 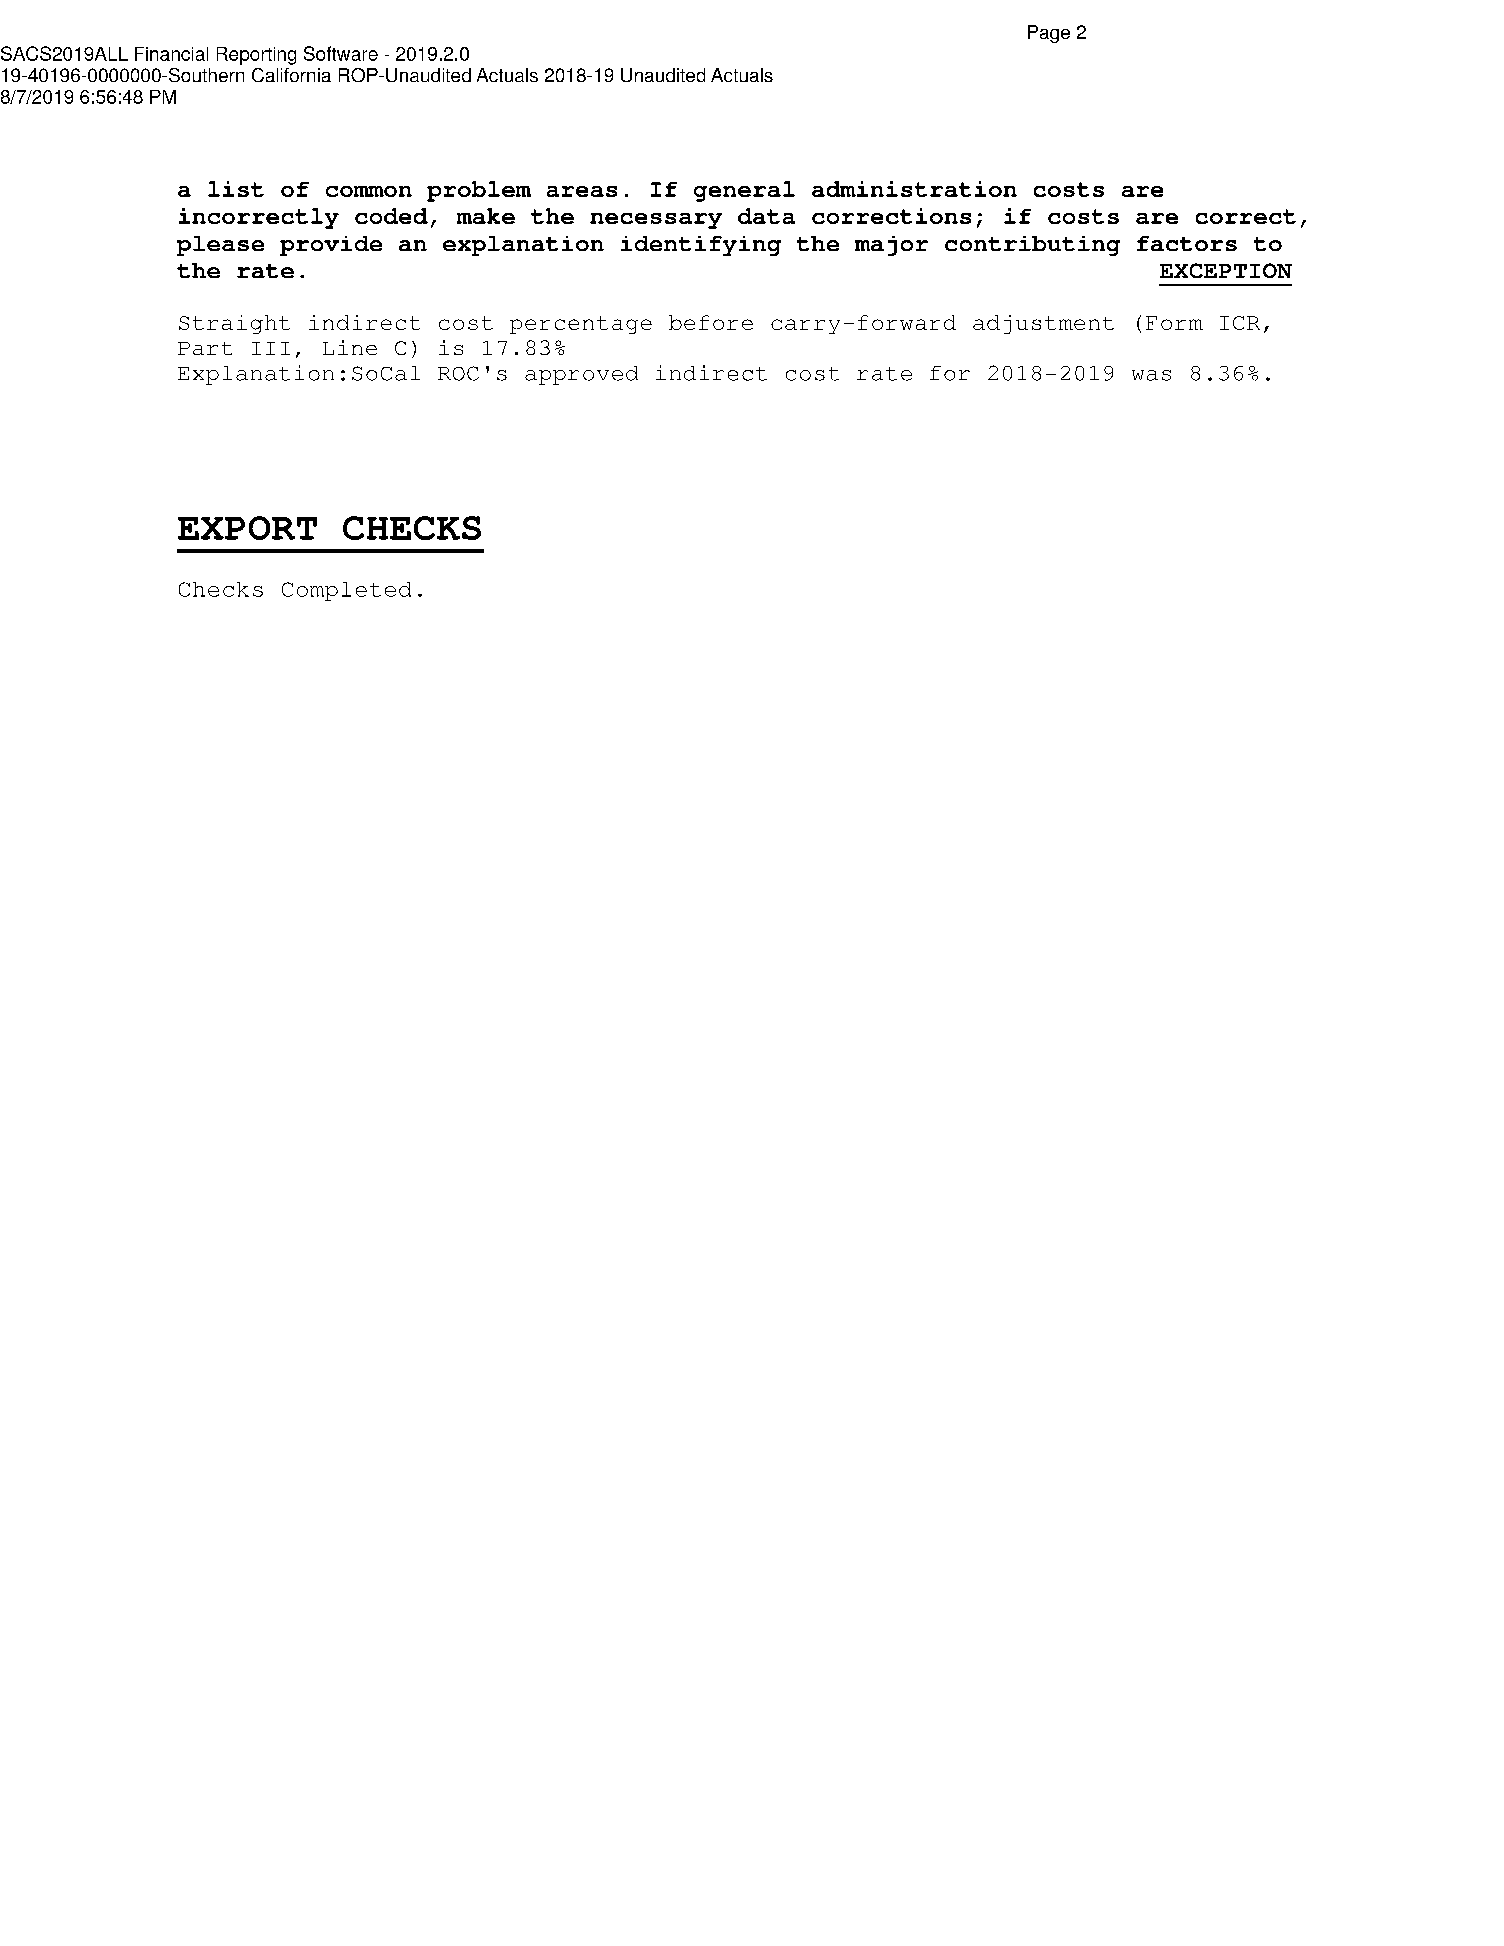 What do you see at coordinates (1187, 243) in the screenshot?
I see `factors` at bounding box center [1187, 243].
